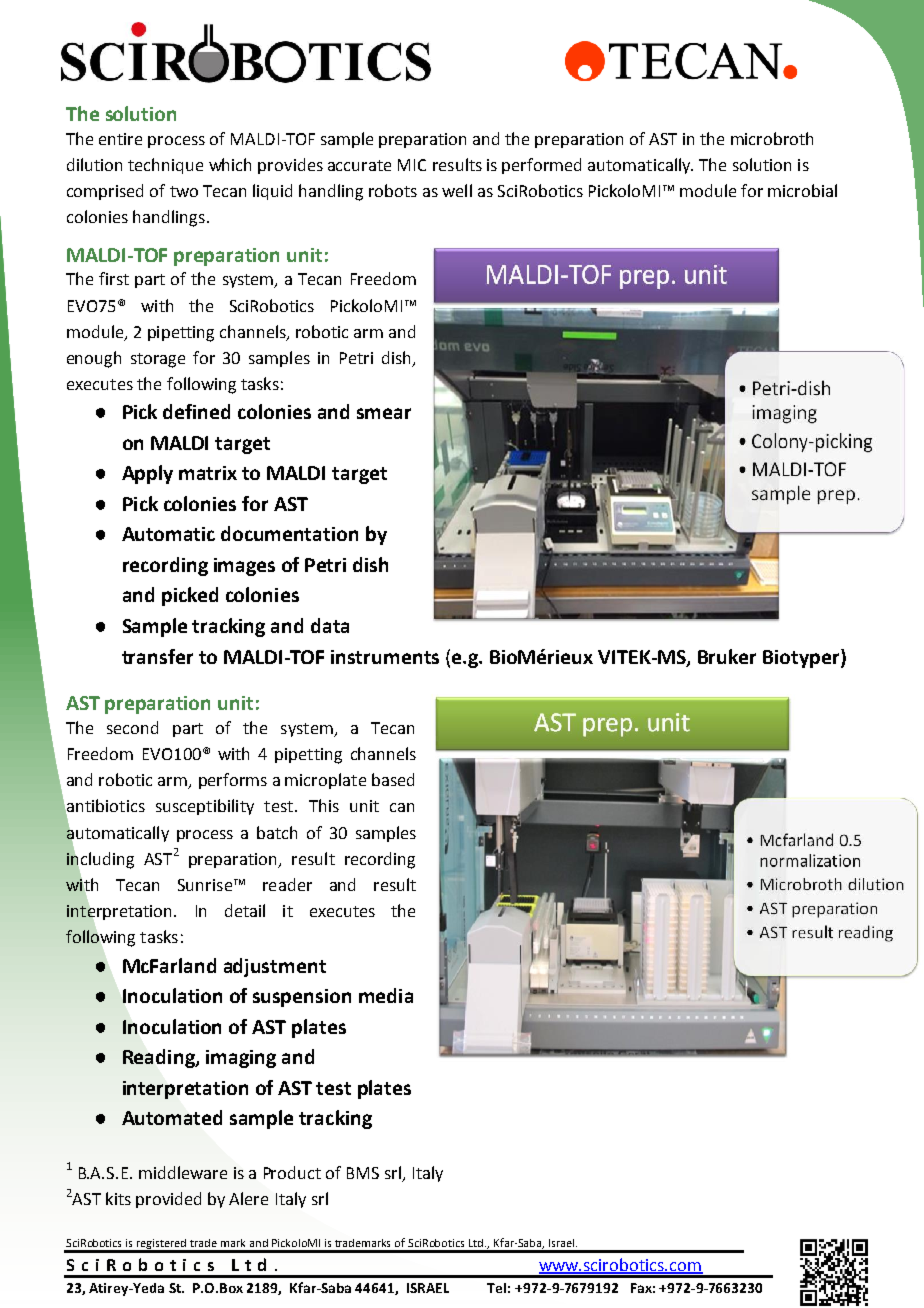  Describe the element at coordinates (165, 166) in the screenshot. I see `technique` at that location.
